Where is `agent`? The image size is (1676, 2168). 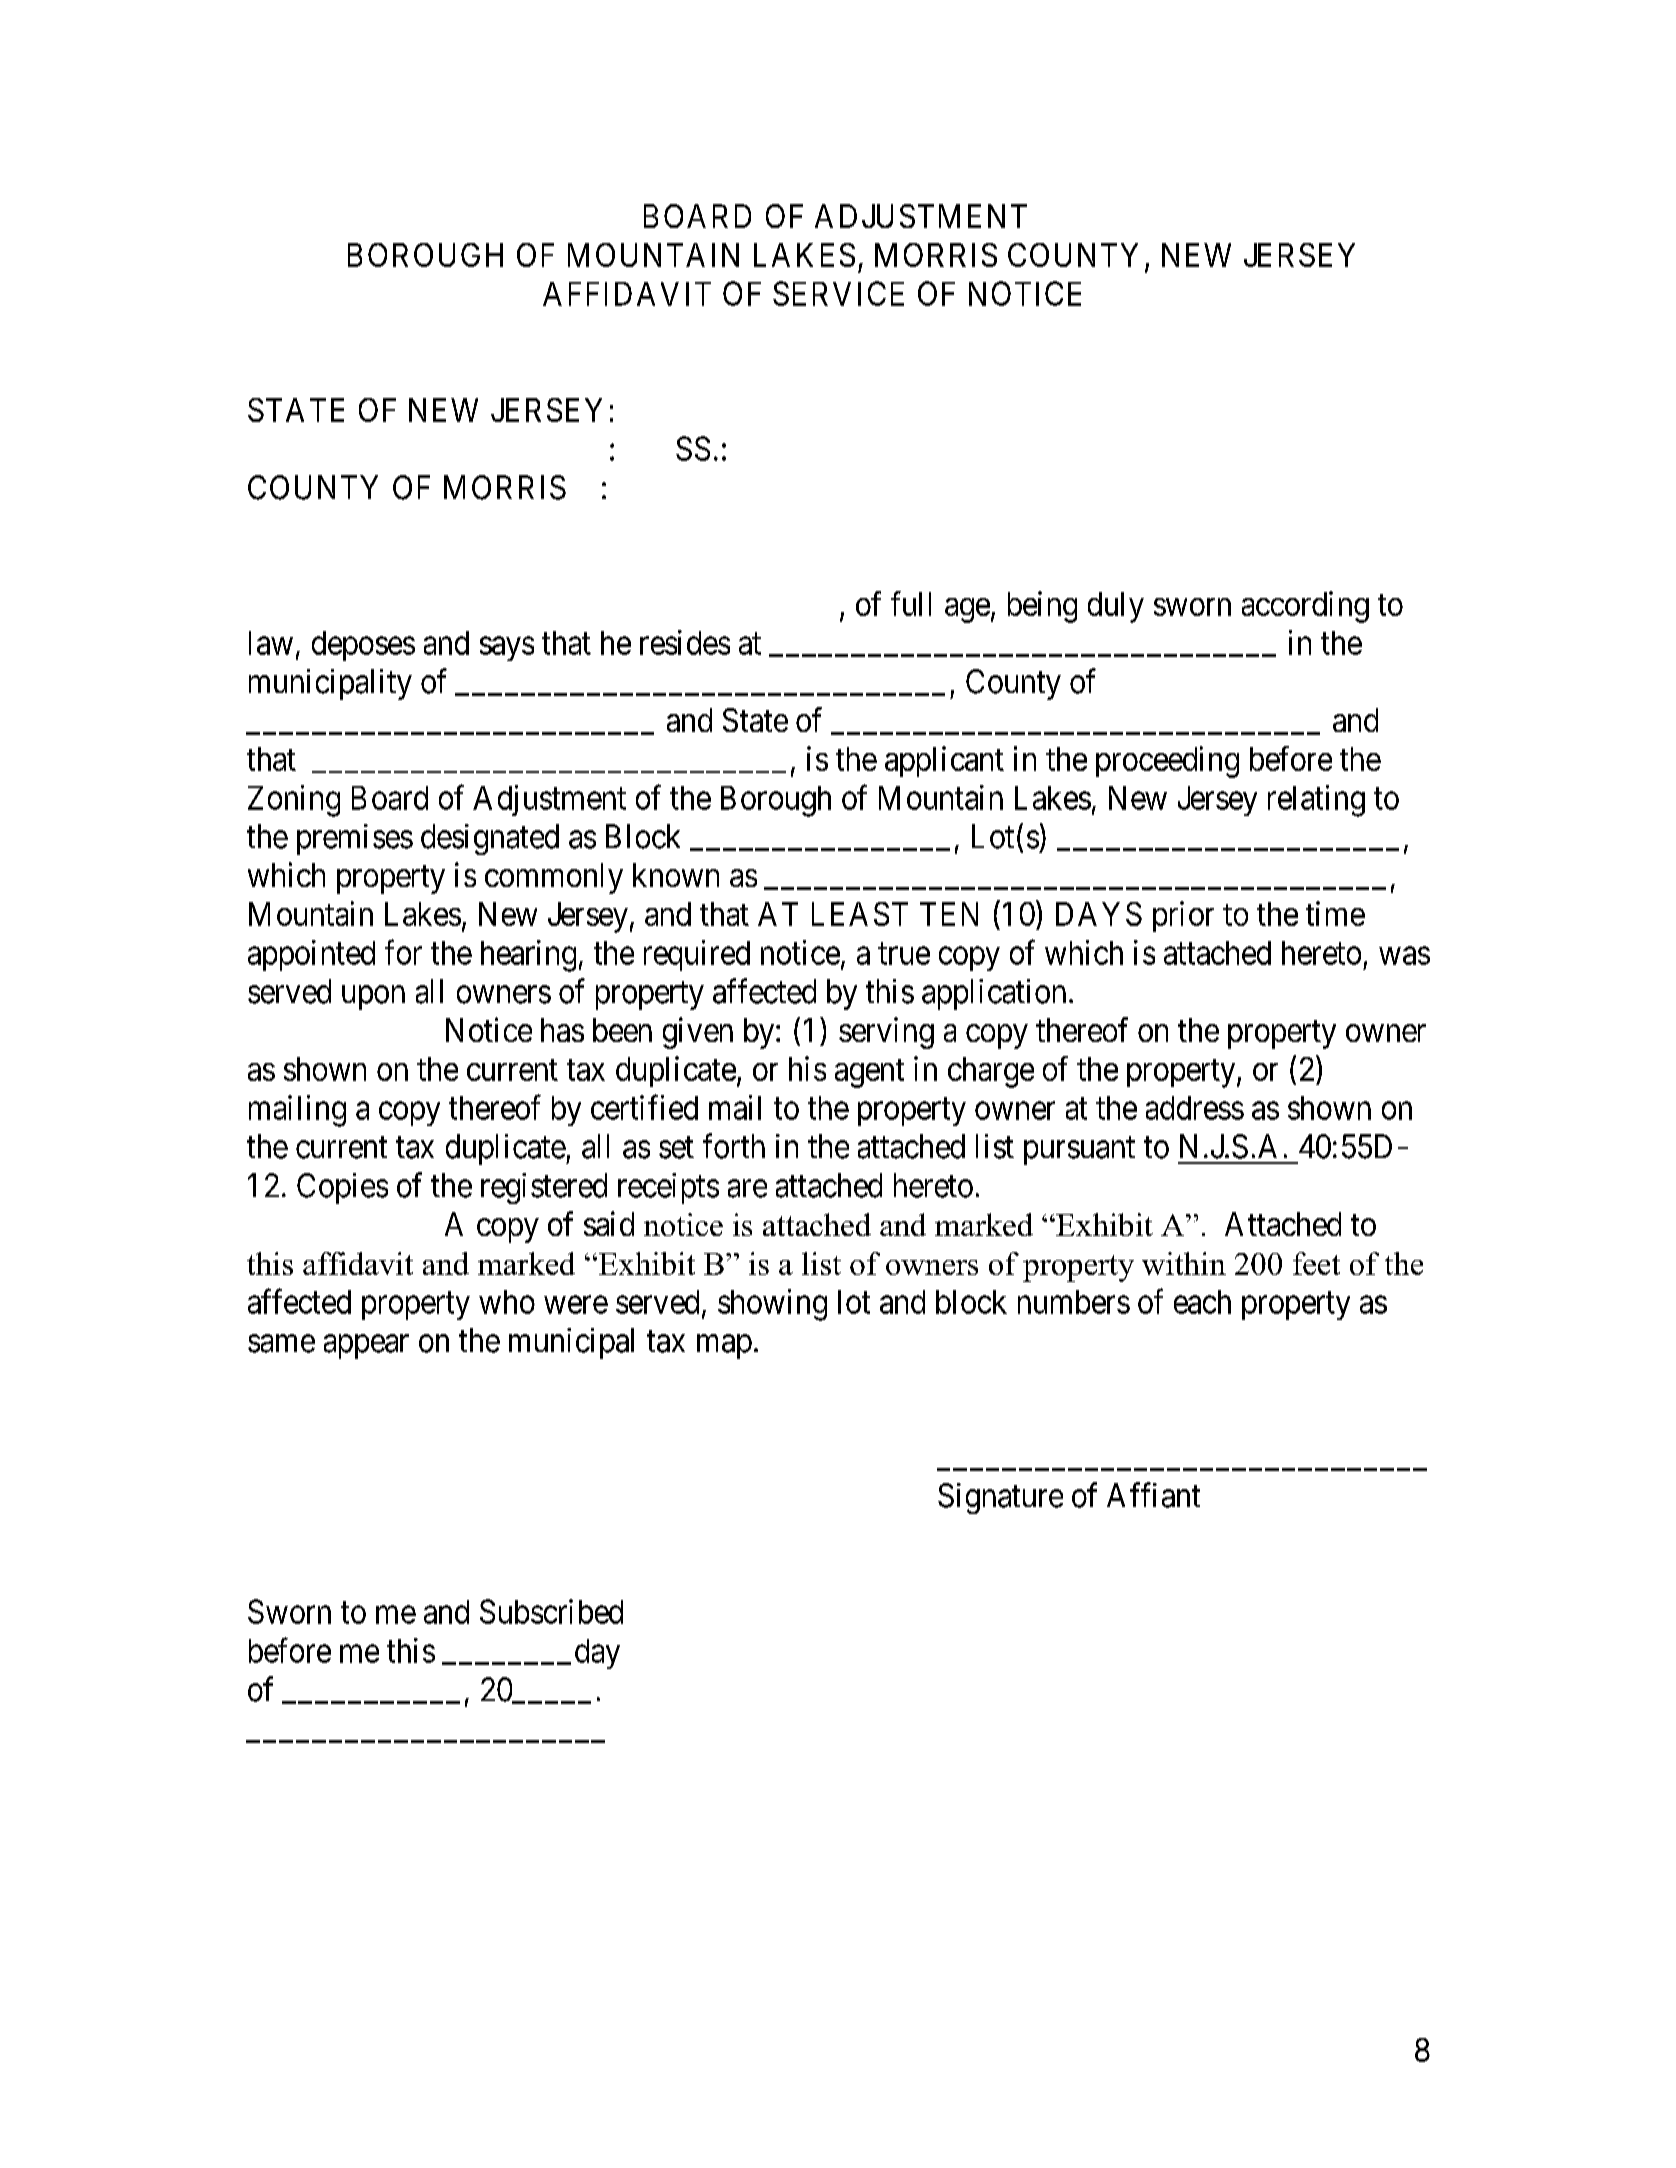
agent is located at coordinates (869, 1073).
